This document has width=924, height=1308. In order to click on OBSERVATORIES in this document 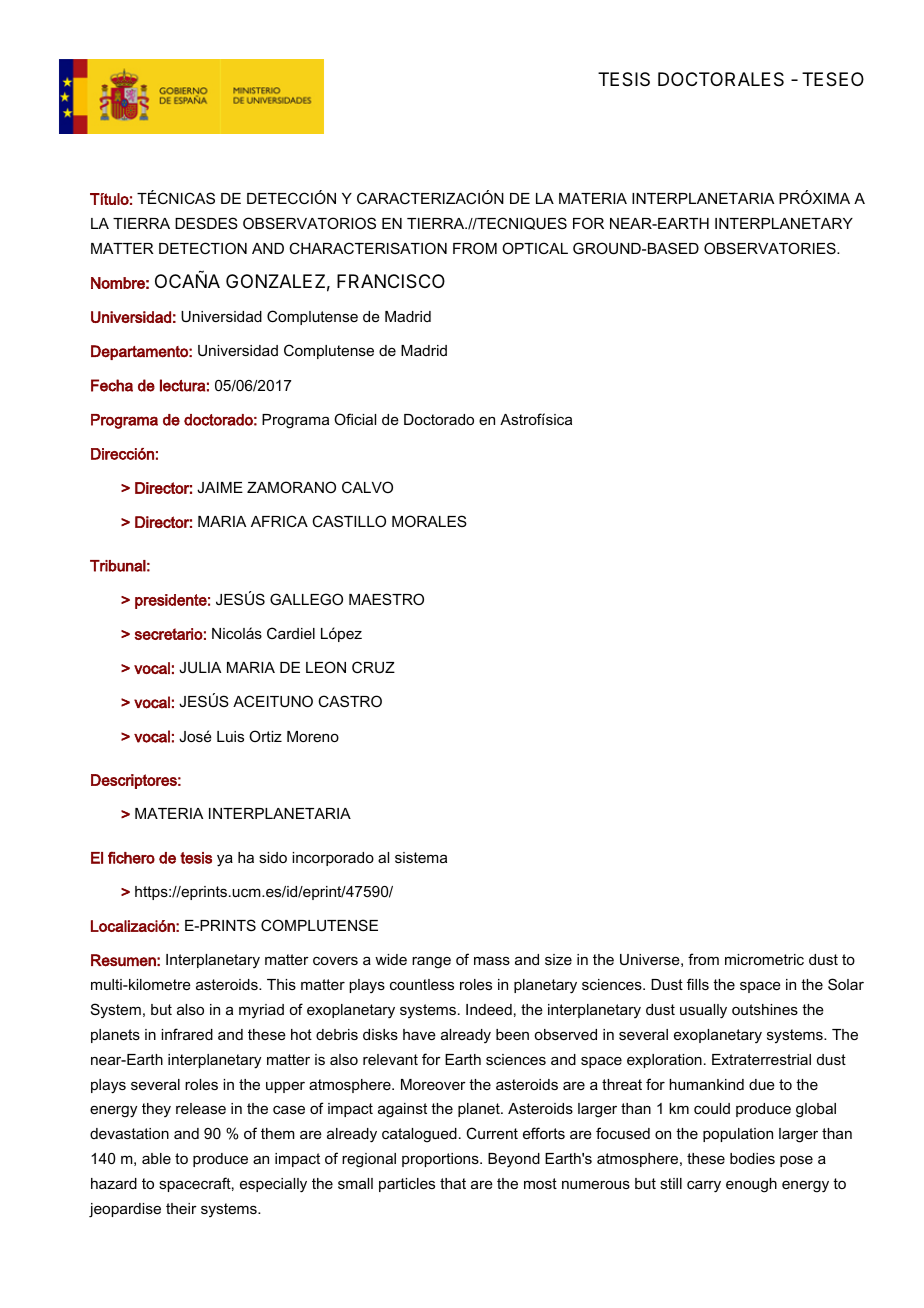, I will do `click(771, 248)`.
